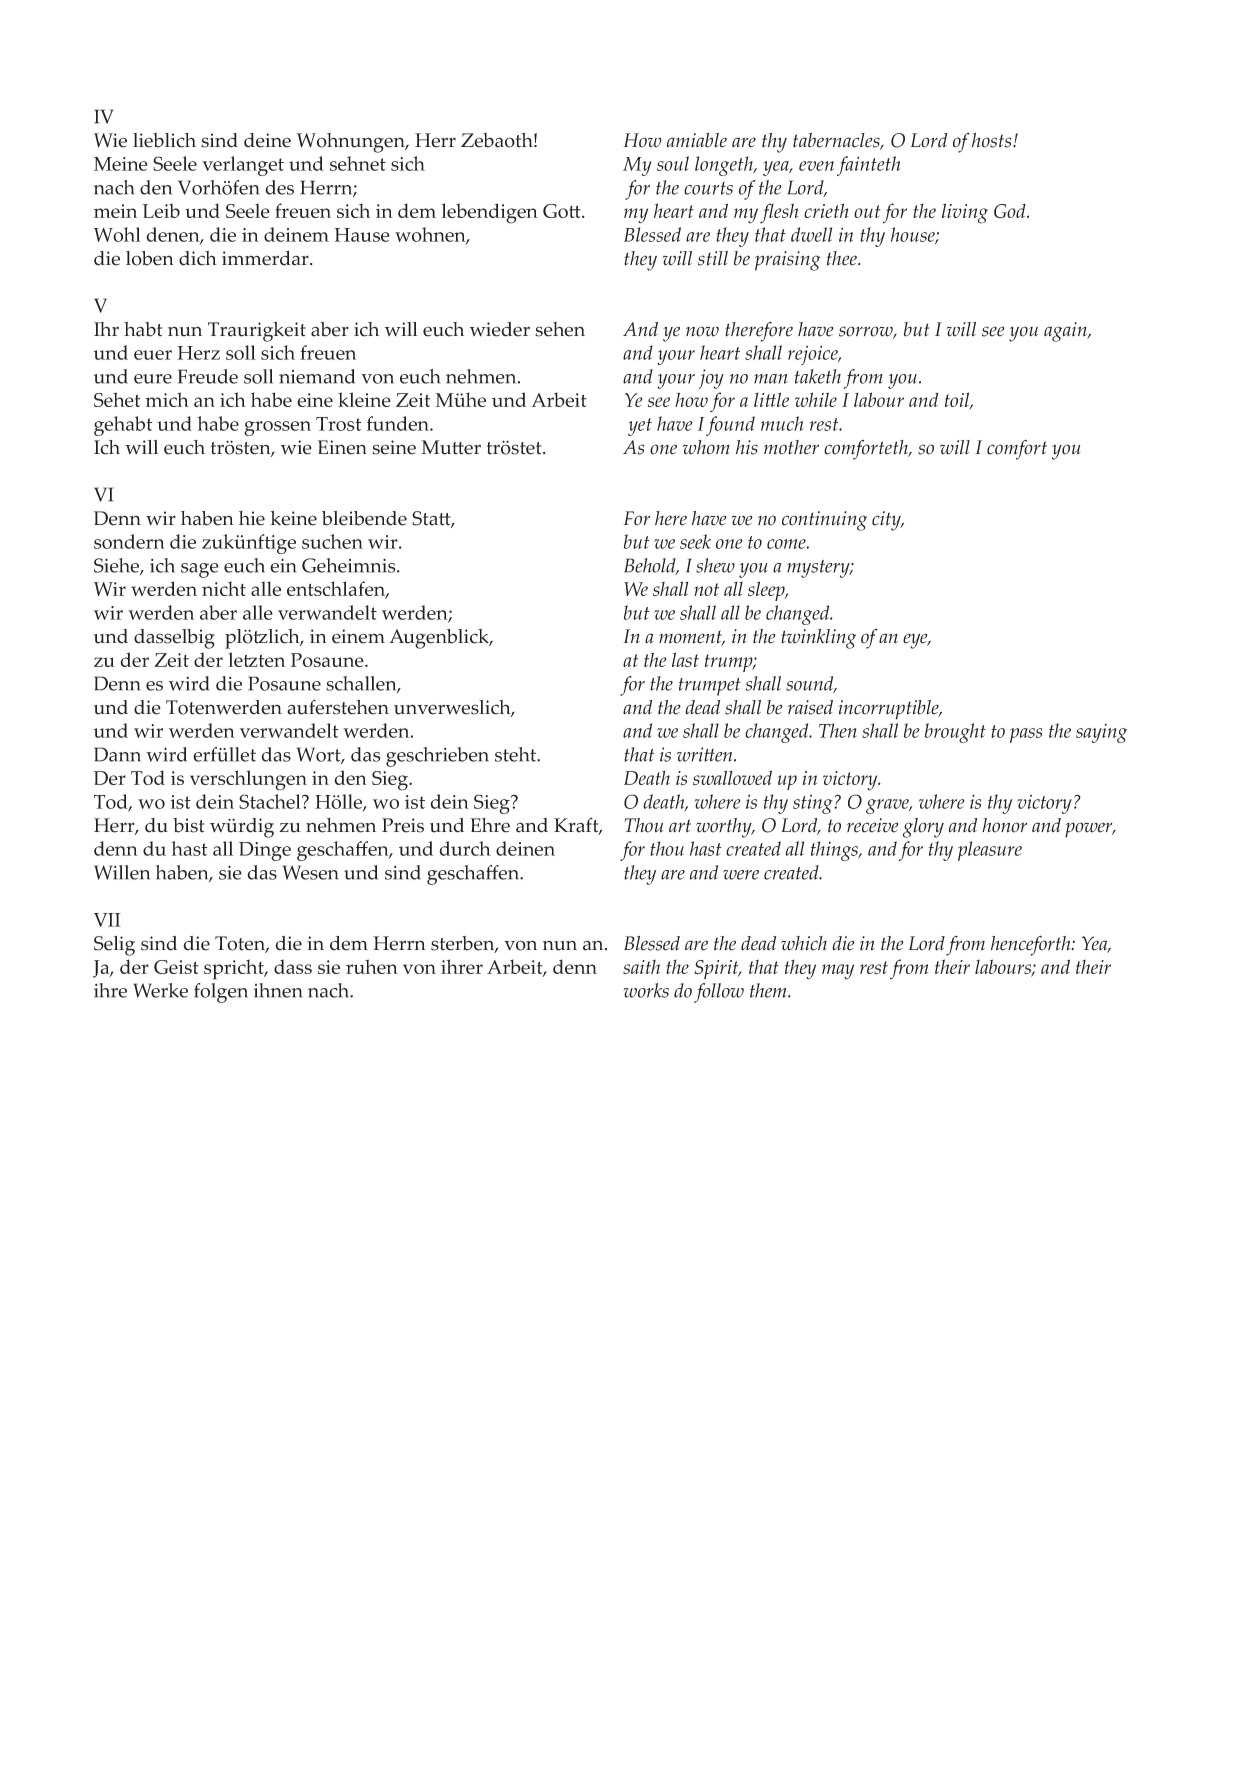 This screenshot has width=1247, height=1765. I want to click on Geist, so click(176, 967).
